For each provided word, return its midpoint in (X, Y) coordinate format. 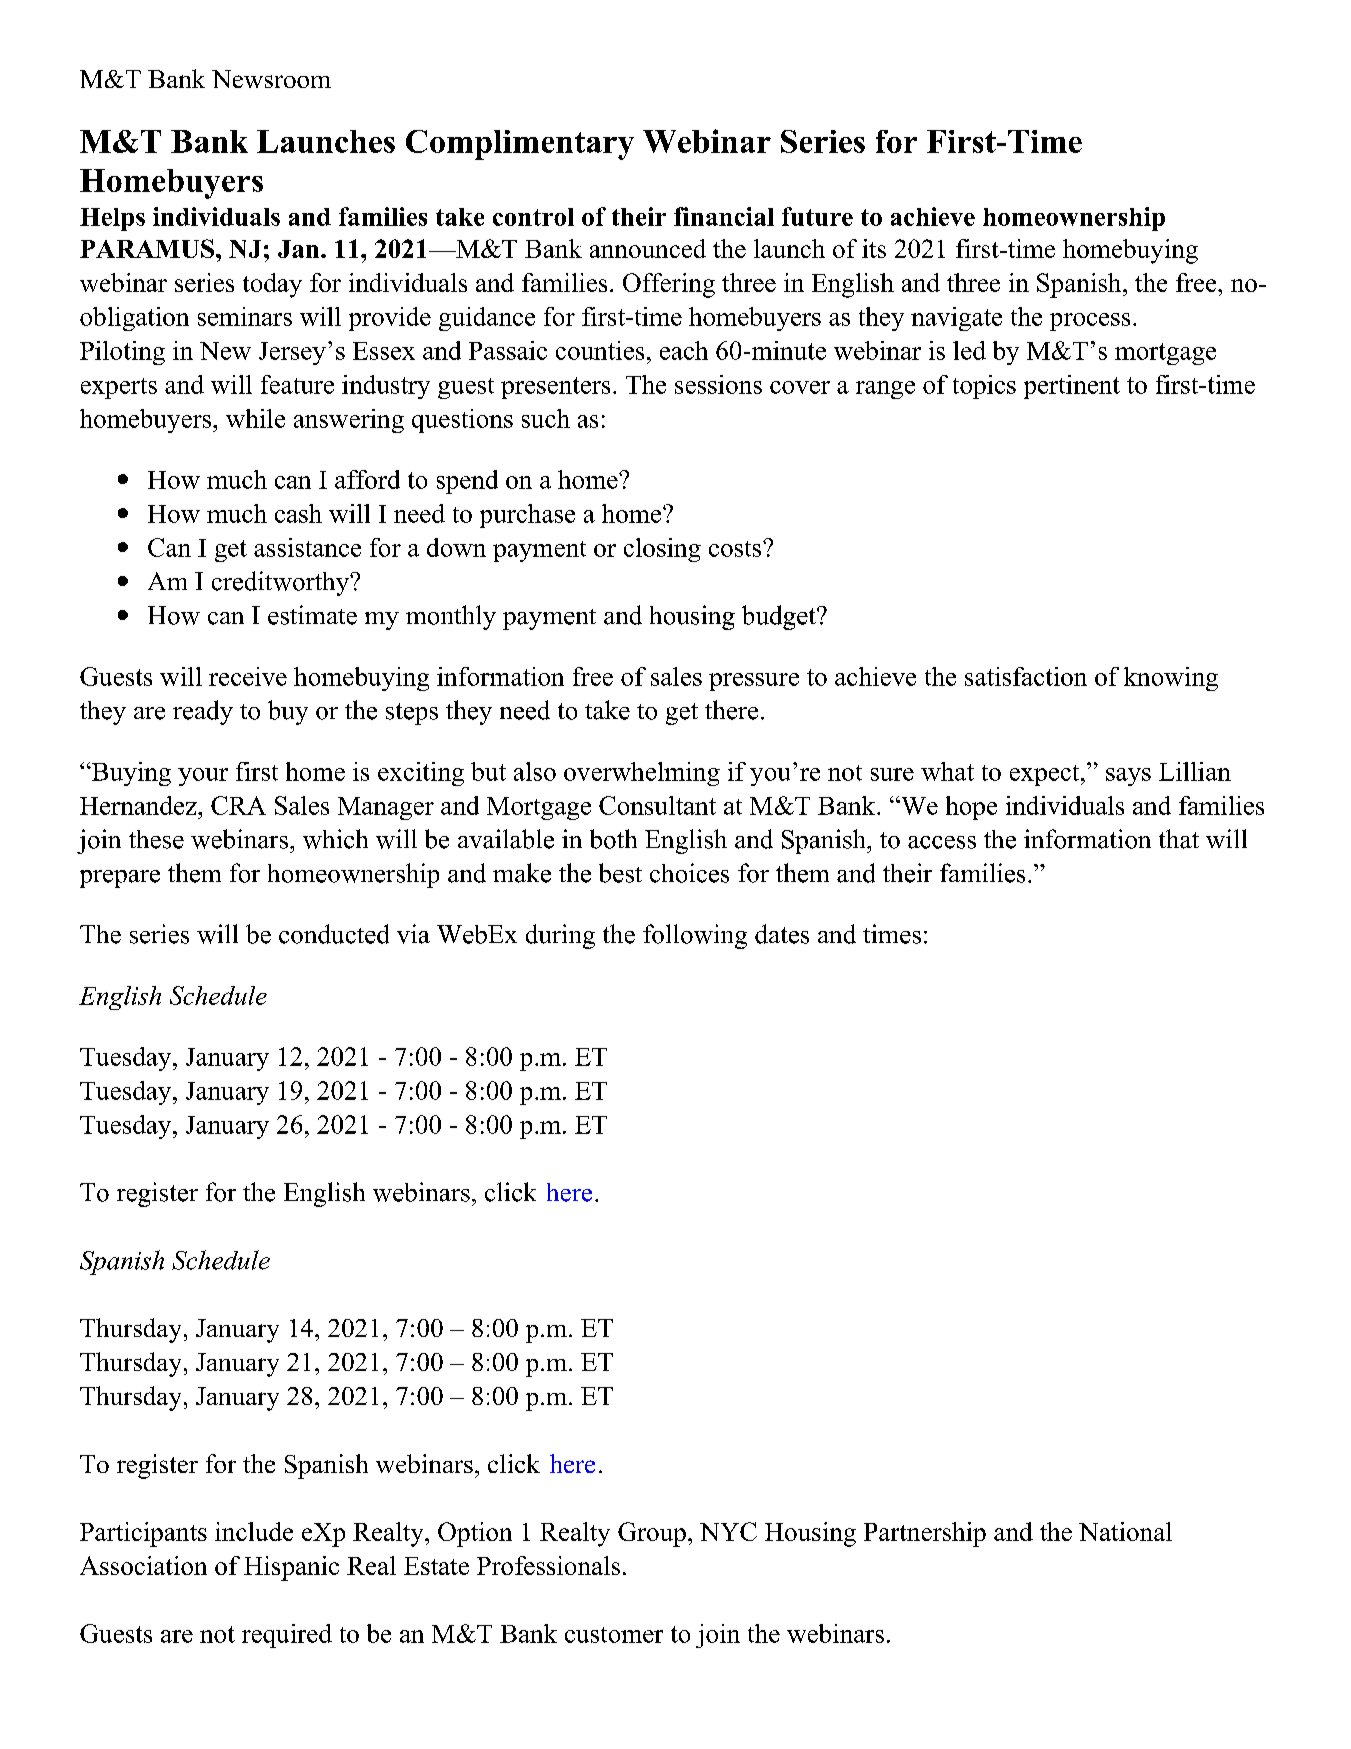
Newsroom (271, 79)
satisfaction (1026, 676)
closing (662, 550)
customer (614, 1635)
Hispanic (291, 1568)
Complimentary (520, 145)
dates (782, 934)
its (874, 248)
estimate (312, 615)
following (695, 936)
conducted (334, 934)
